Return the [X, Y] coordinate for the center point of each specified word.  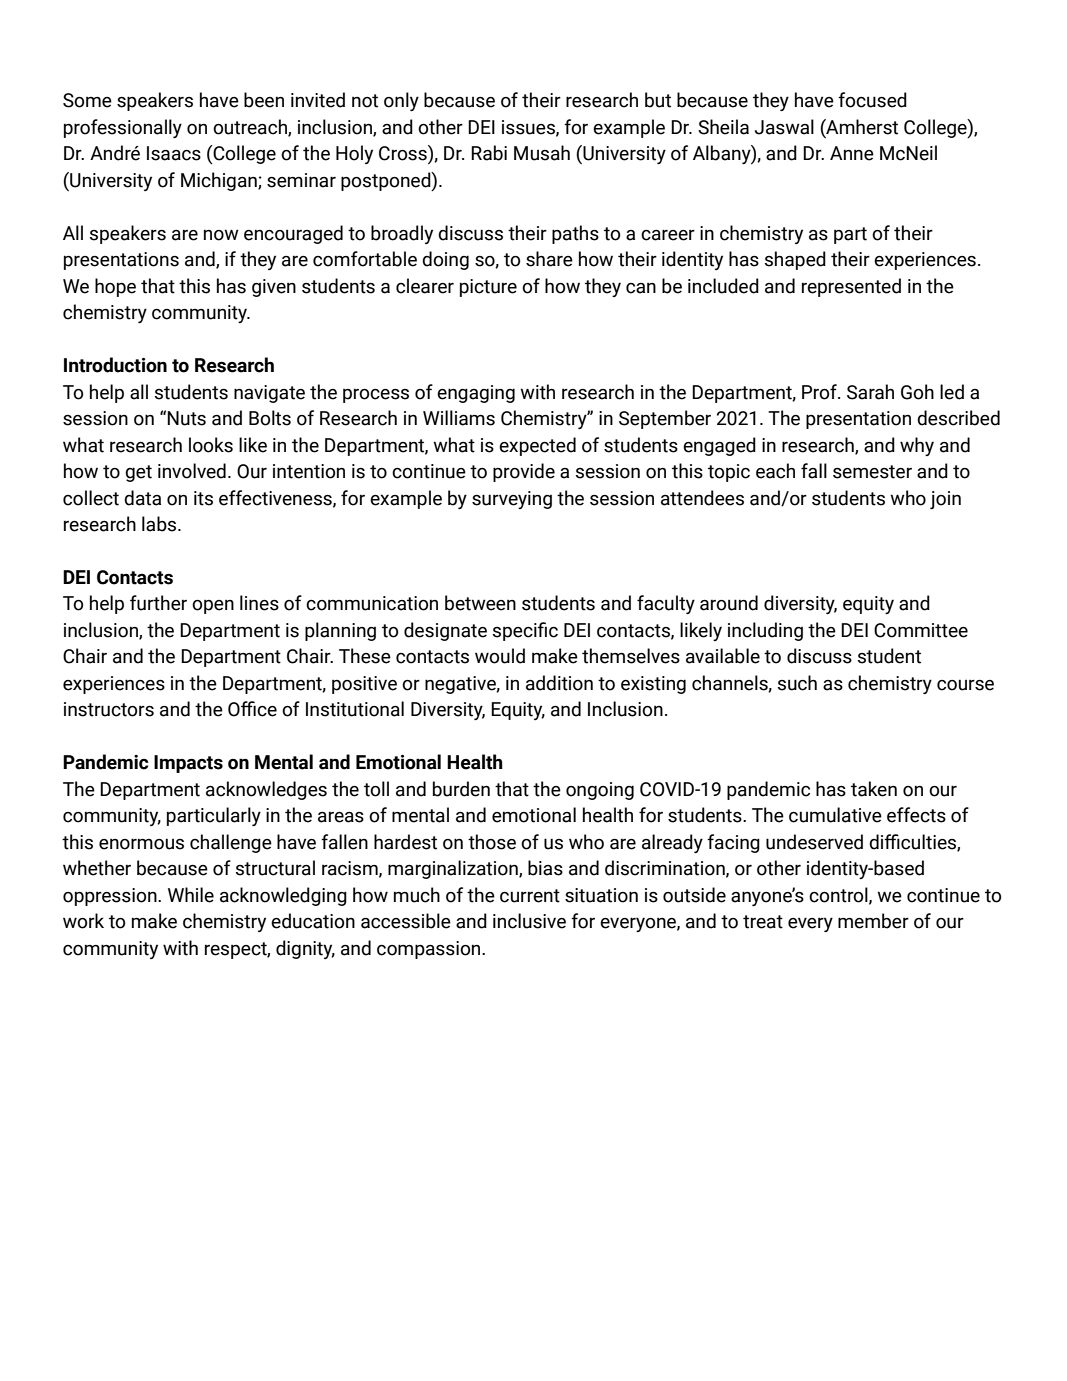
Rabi [489, 153]
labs [160, 524]
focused [872, 100]
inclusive [529, 921]
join [945, 500]
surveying [512, 500]
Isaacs [174, 153]
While [191, 895]
